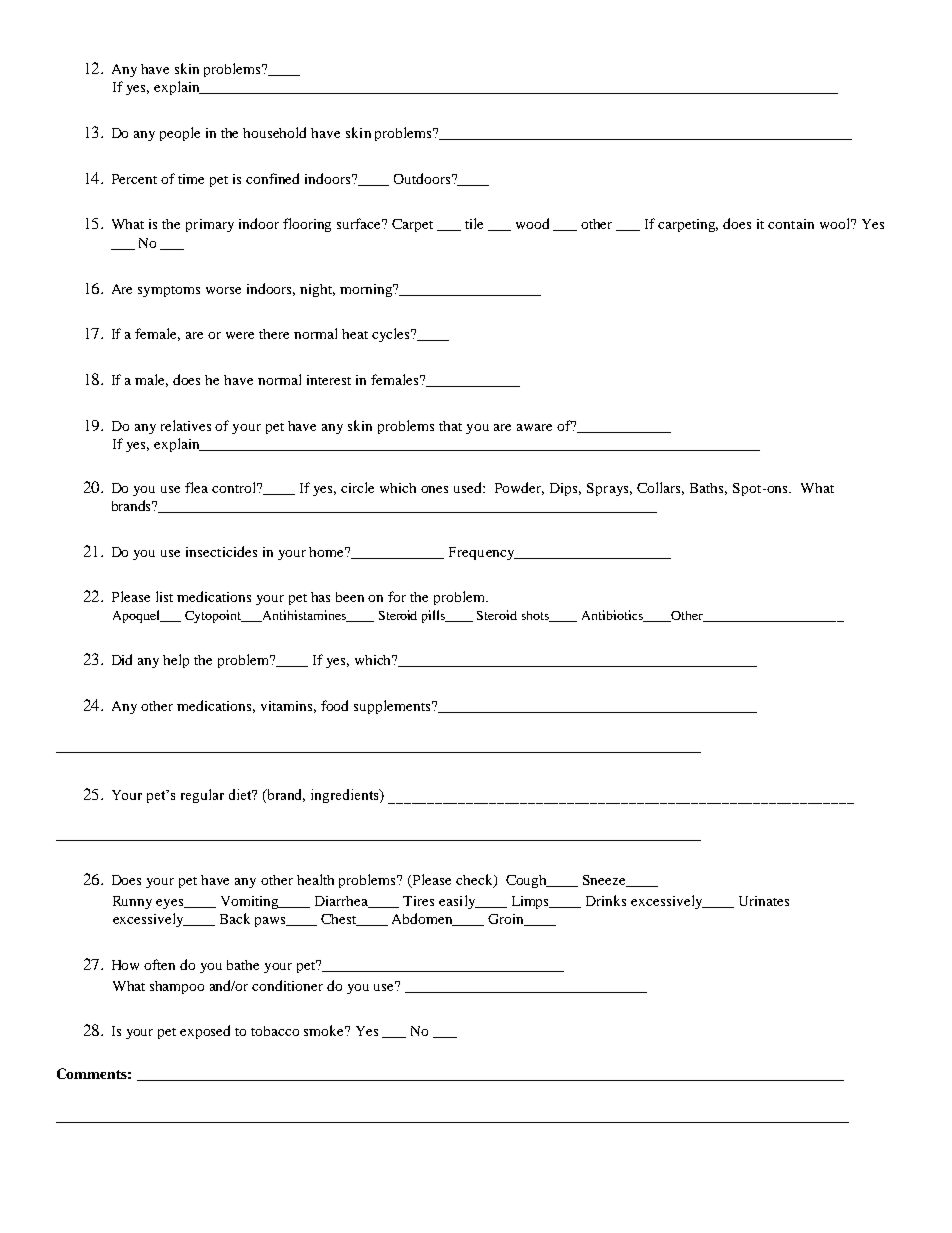 This document has height=1233, width=952. Describe the element at coordinates (397, 596) in the document. I see `for` at that location.
